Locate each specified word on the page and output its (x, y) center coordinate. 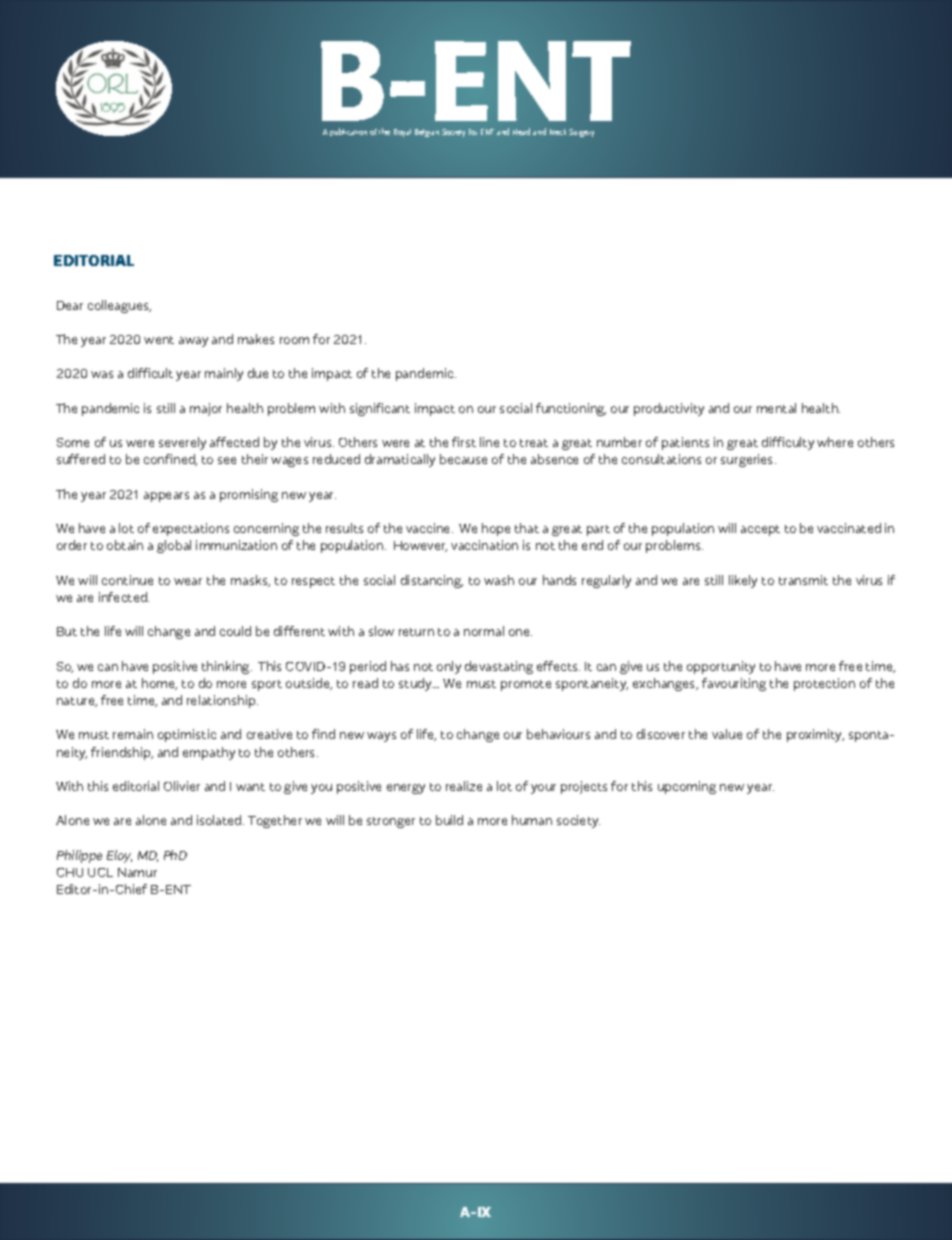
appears (166, 497)
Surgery (581, 133)
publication (348, 132)
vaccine (429, 528)
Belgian (427, 133)
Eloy (119, 856)
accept (760, 530)
